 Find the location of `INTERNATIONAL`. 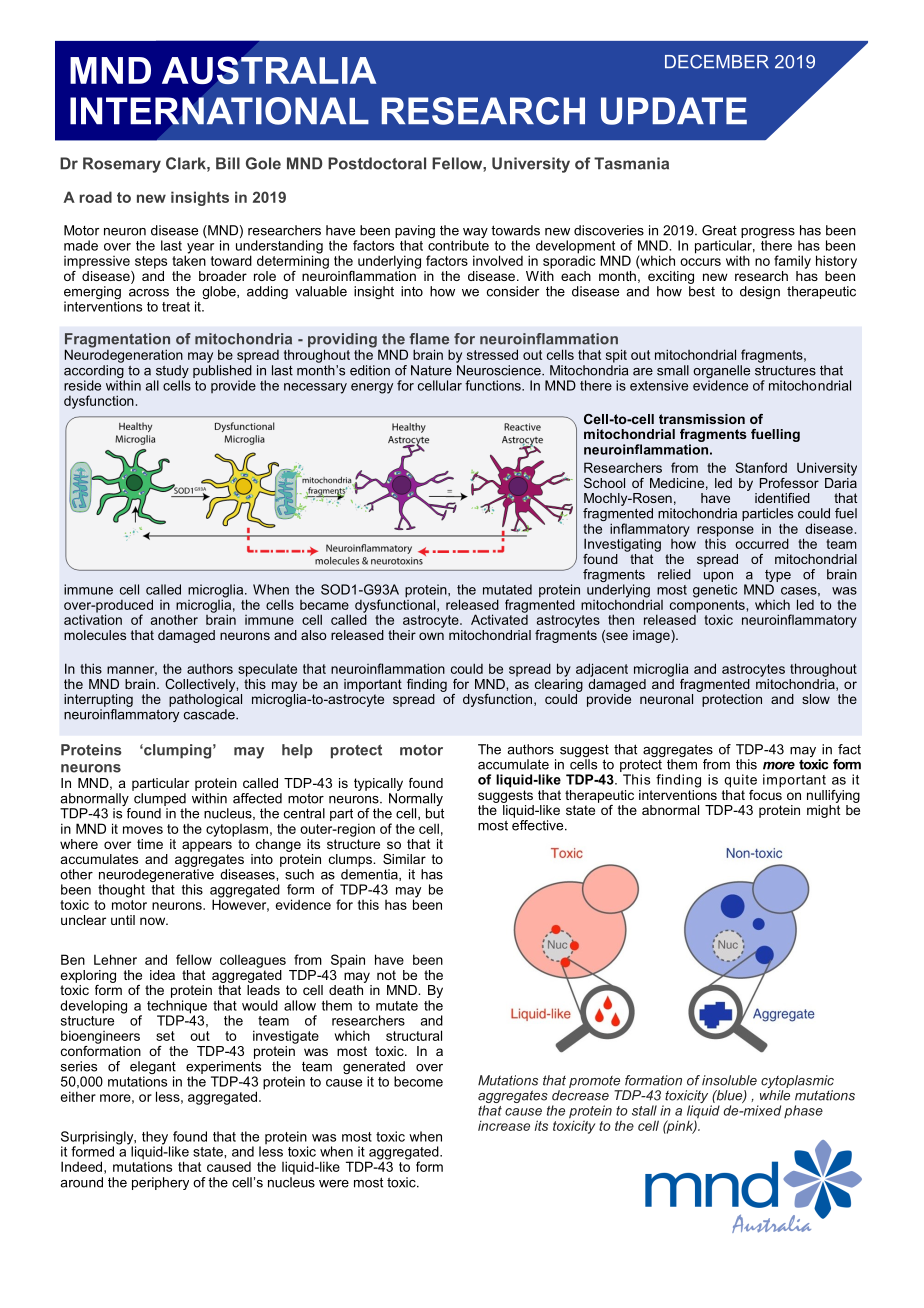

INTERNATIONAL is located at coordinates (219, 111).
